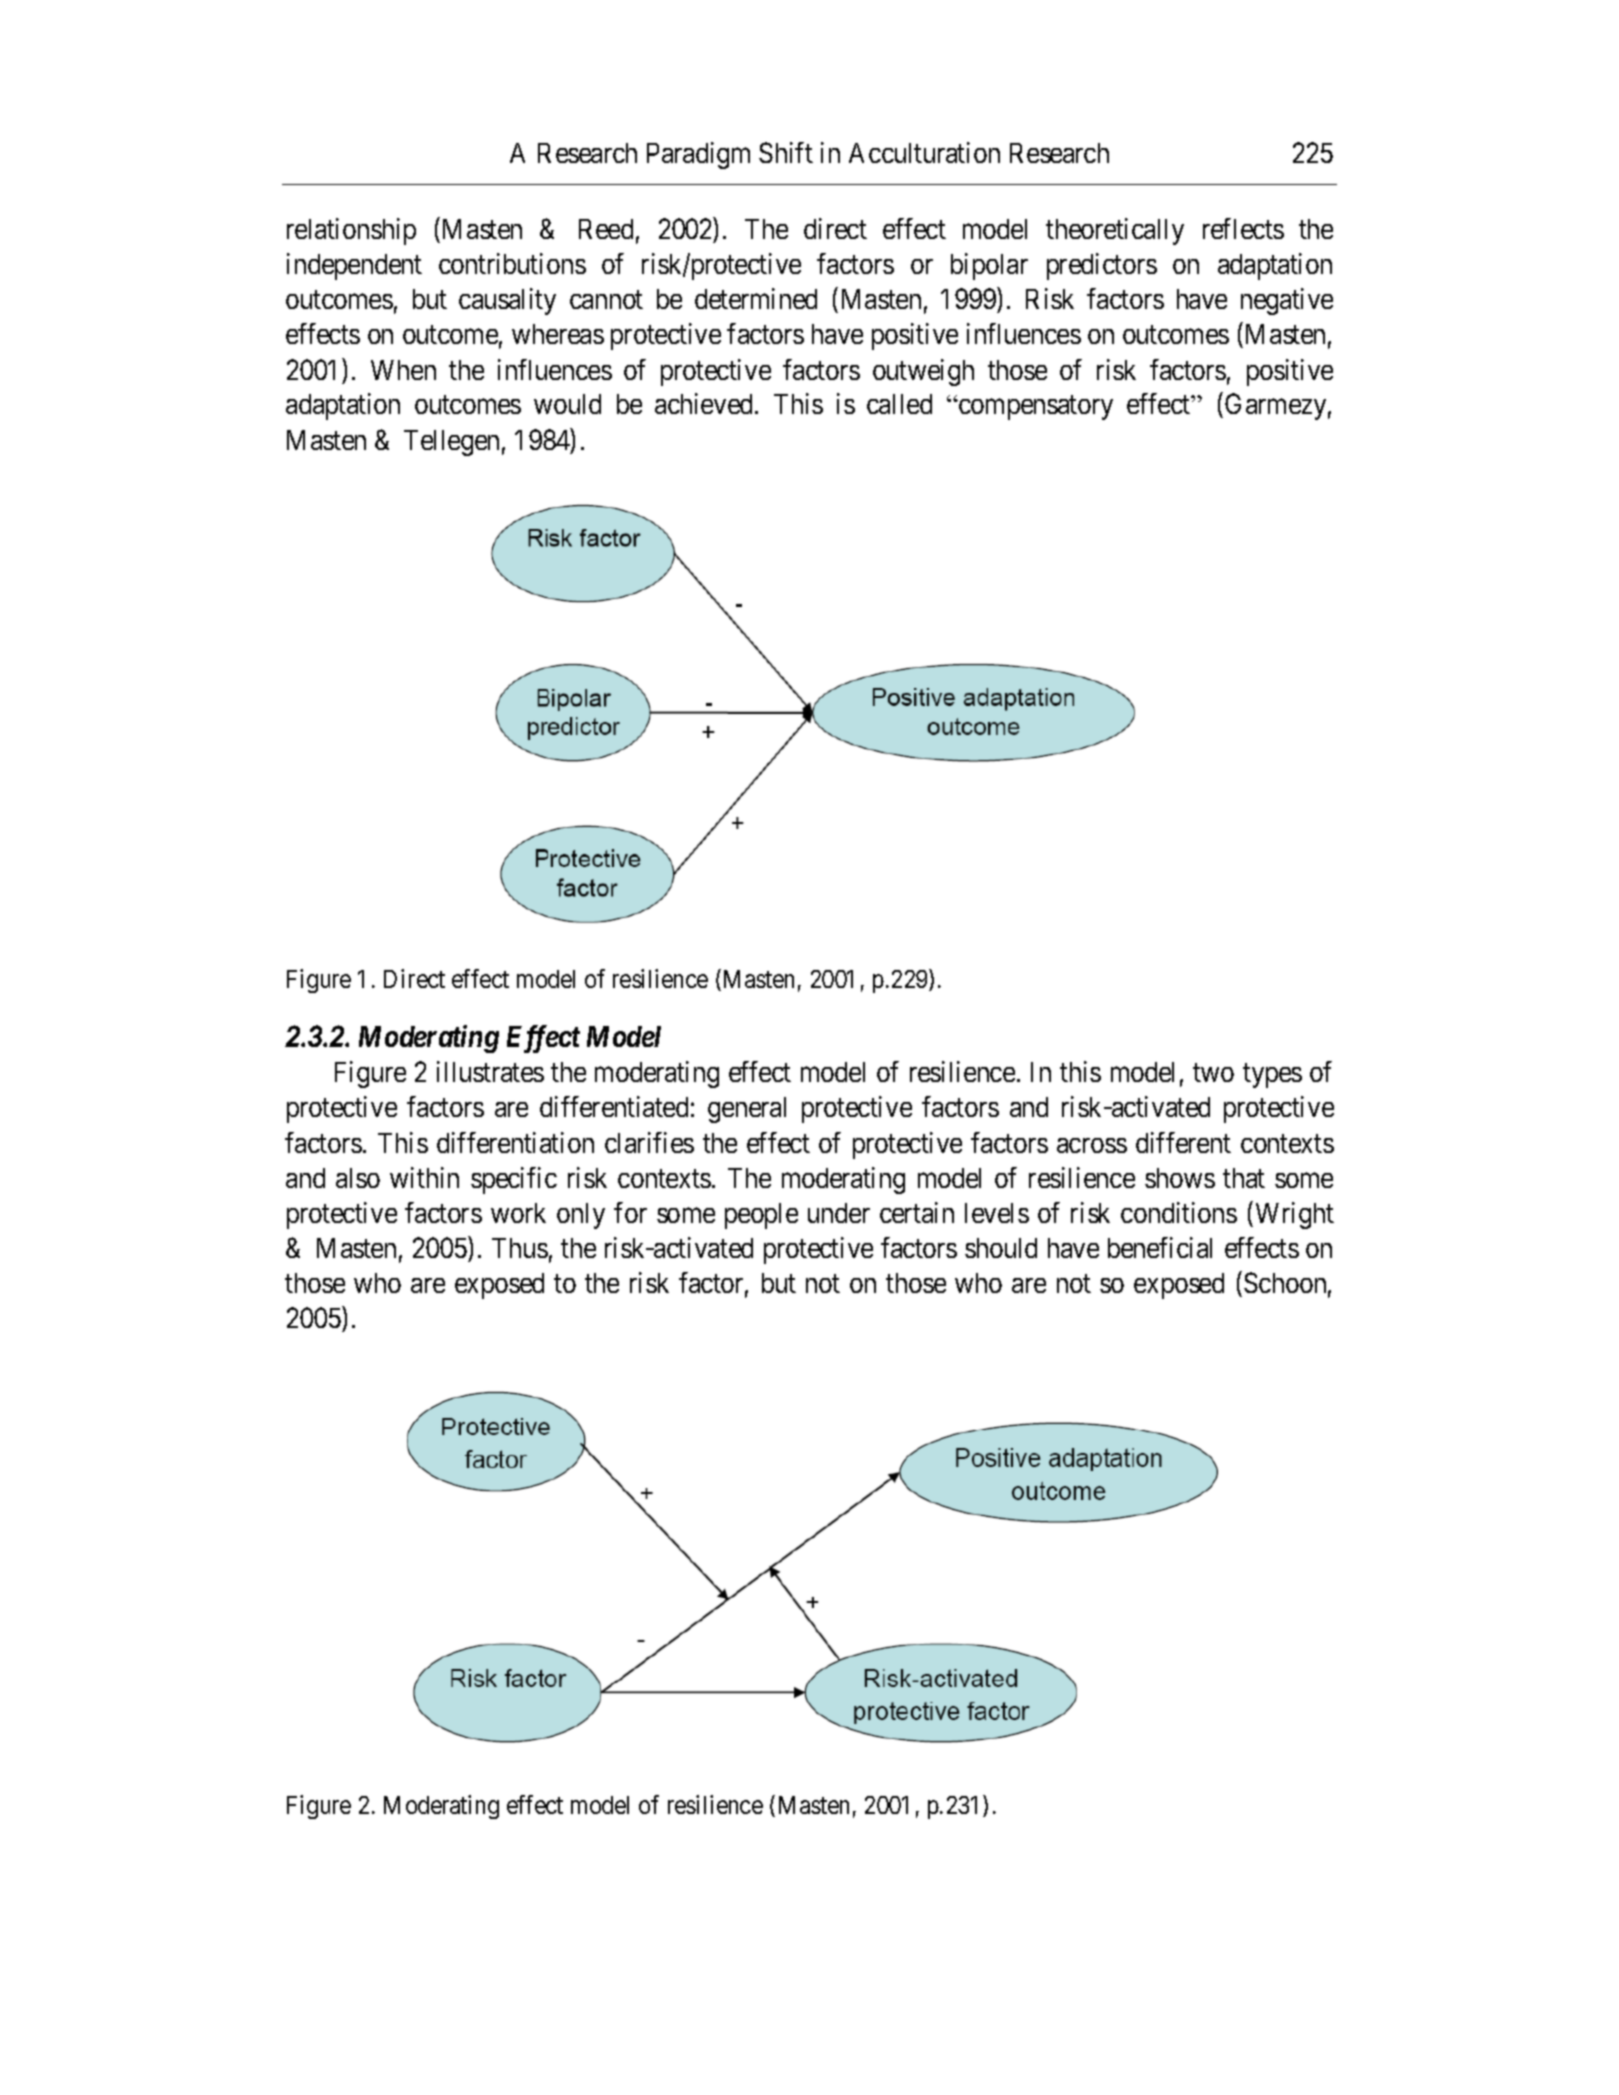 The width and height of the document is (1619, 2095). Describe the element at coordinates (1243, 228) in the document. I see `reflects` at that location.
